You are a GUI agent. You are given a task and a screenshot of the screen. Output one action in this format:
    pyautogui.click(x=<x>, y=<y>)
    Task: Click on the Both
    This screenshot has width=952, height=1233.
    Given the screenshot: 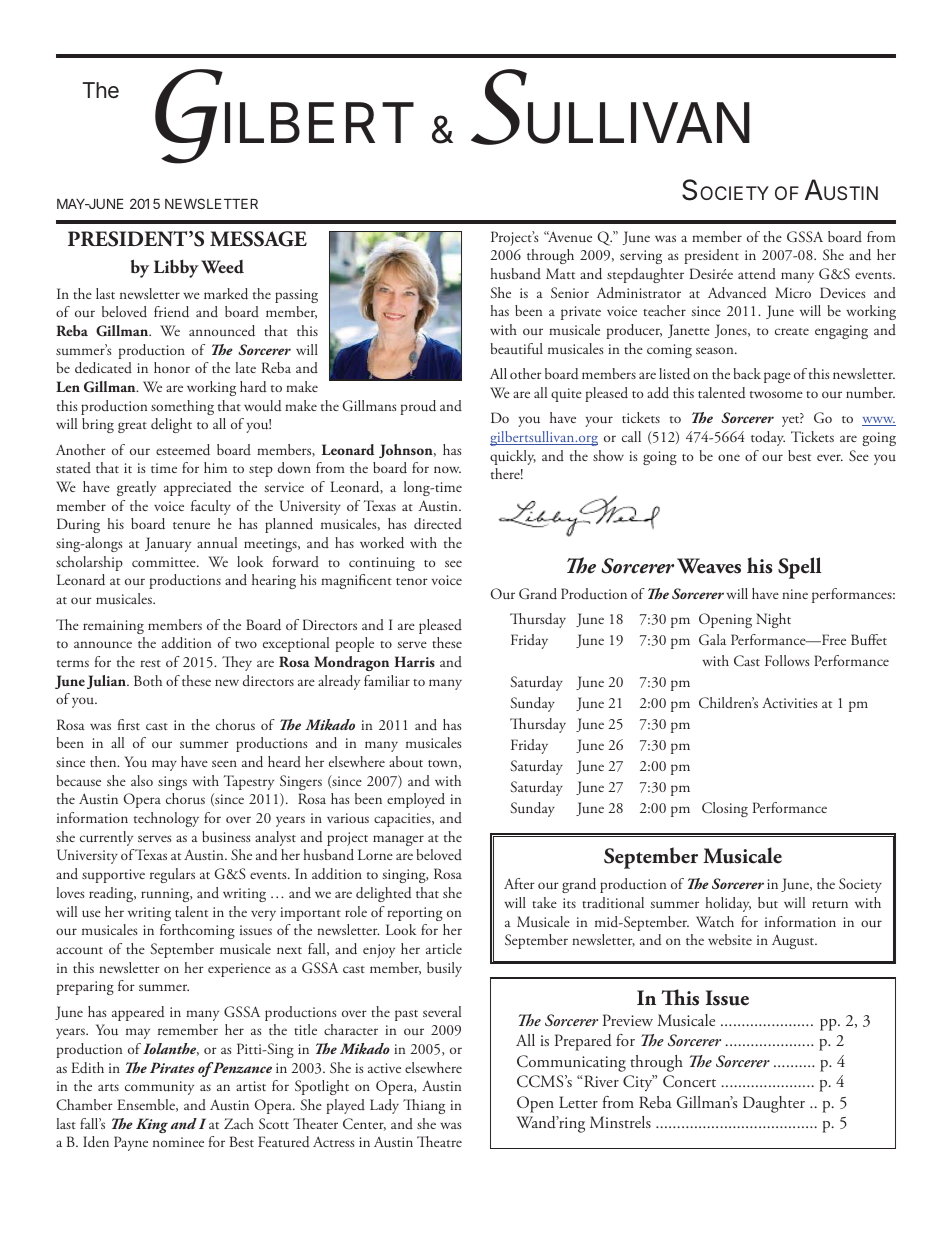 What is the action you would take?
    pyautogui.click(x=148, y=680)
